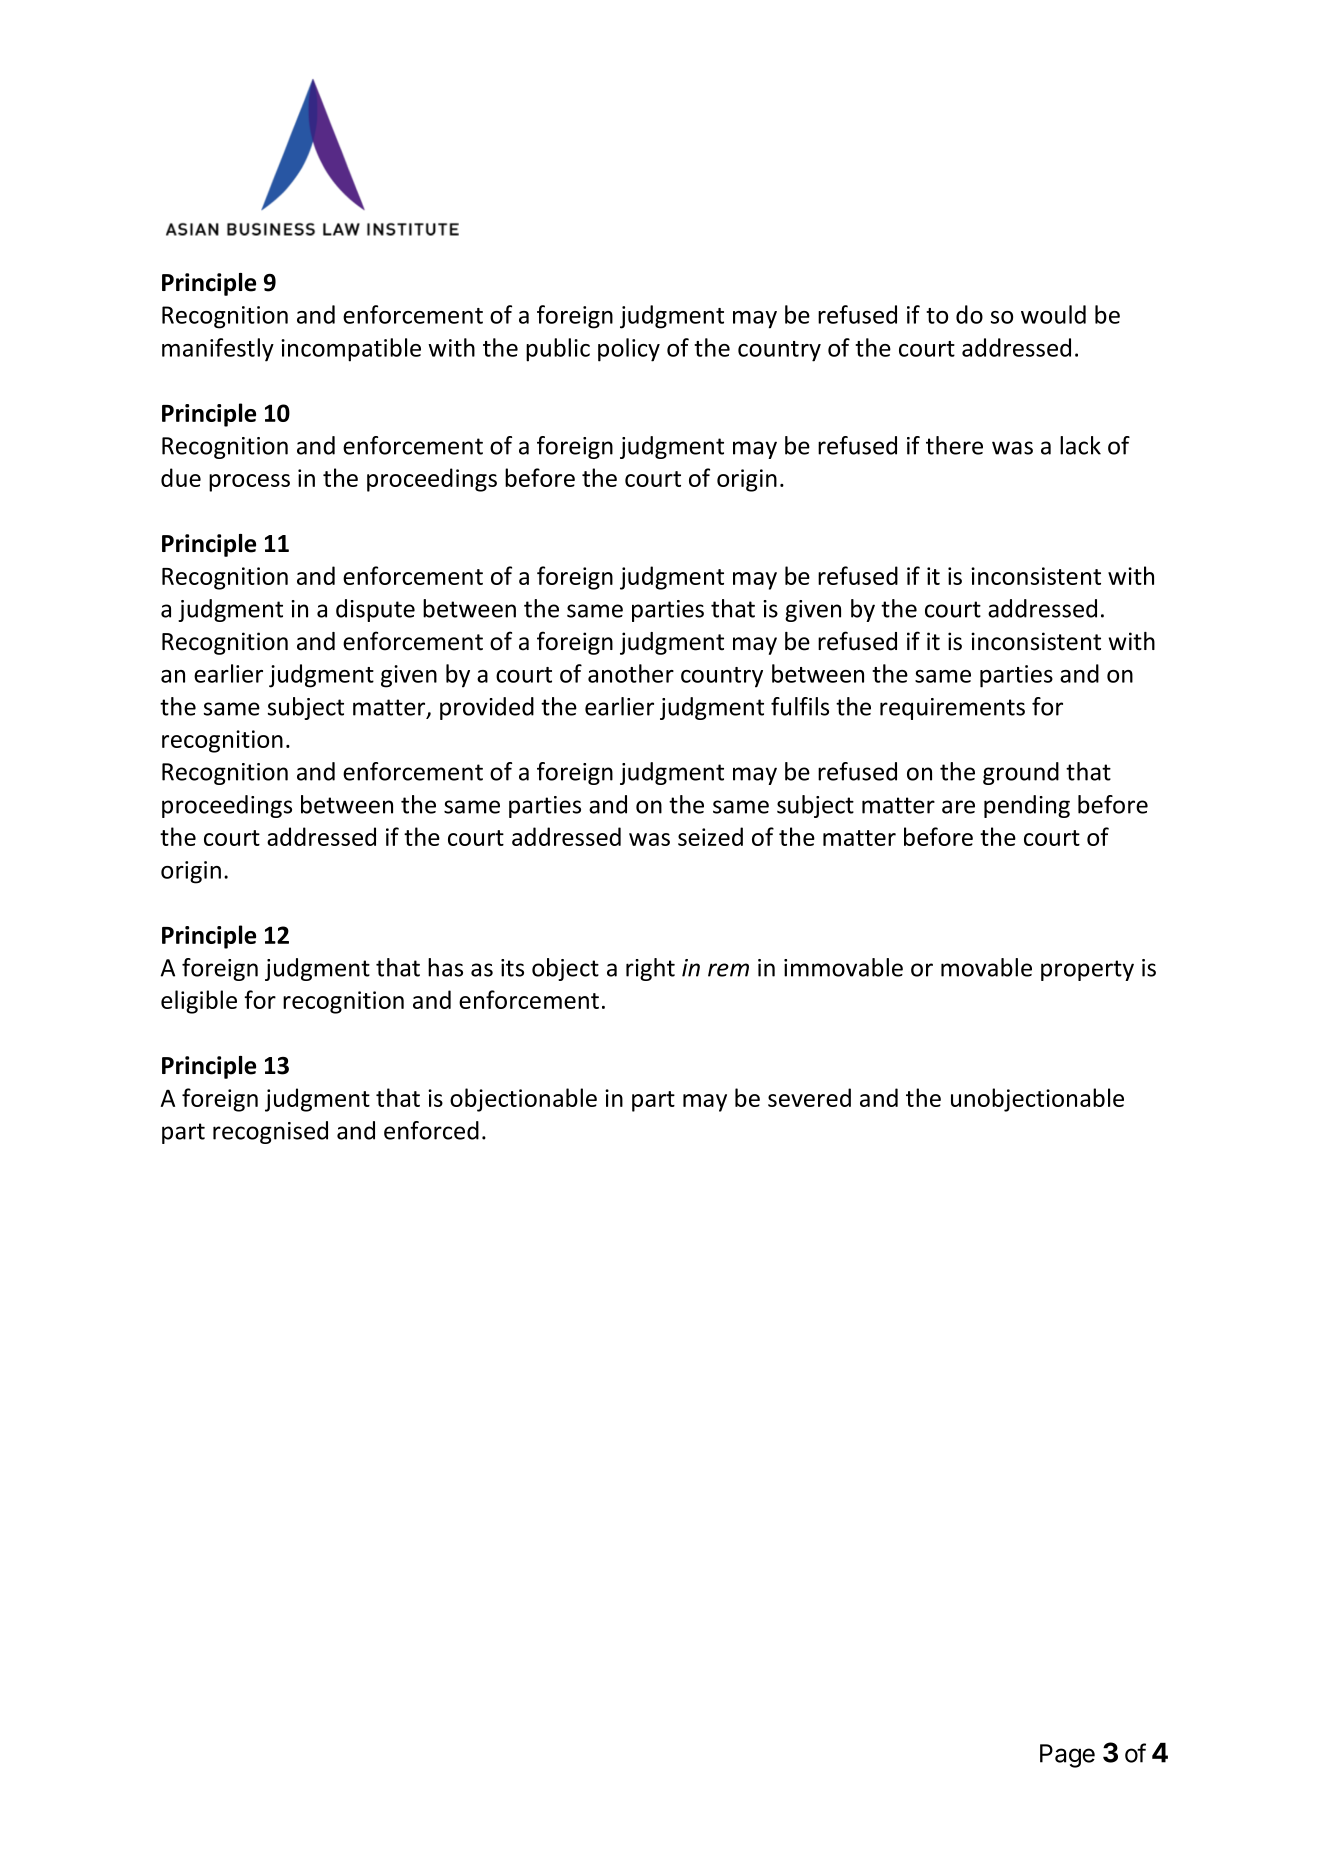 The height and width of the image is (1875, 1326). I want to click on would, so click(1053, 314).
